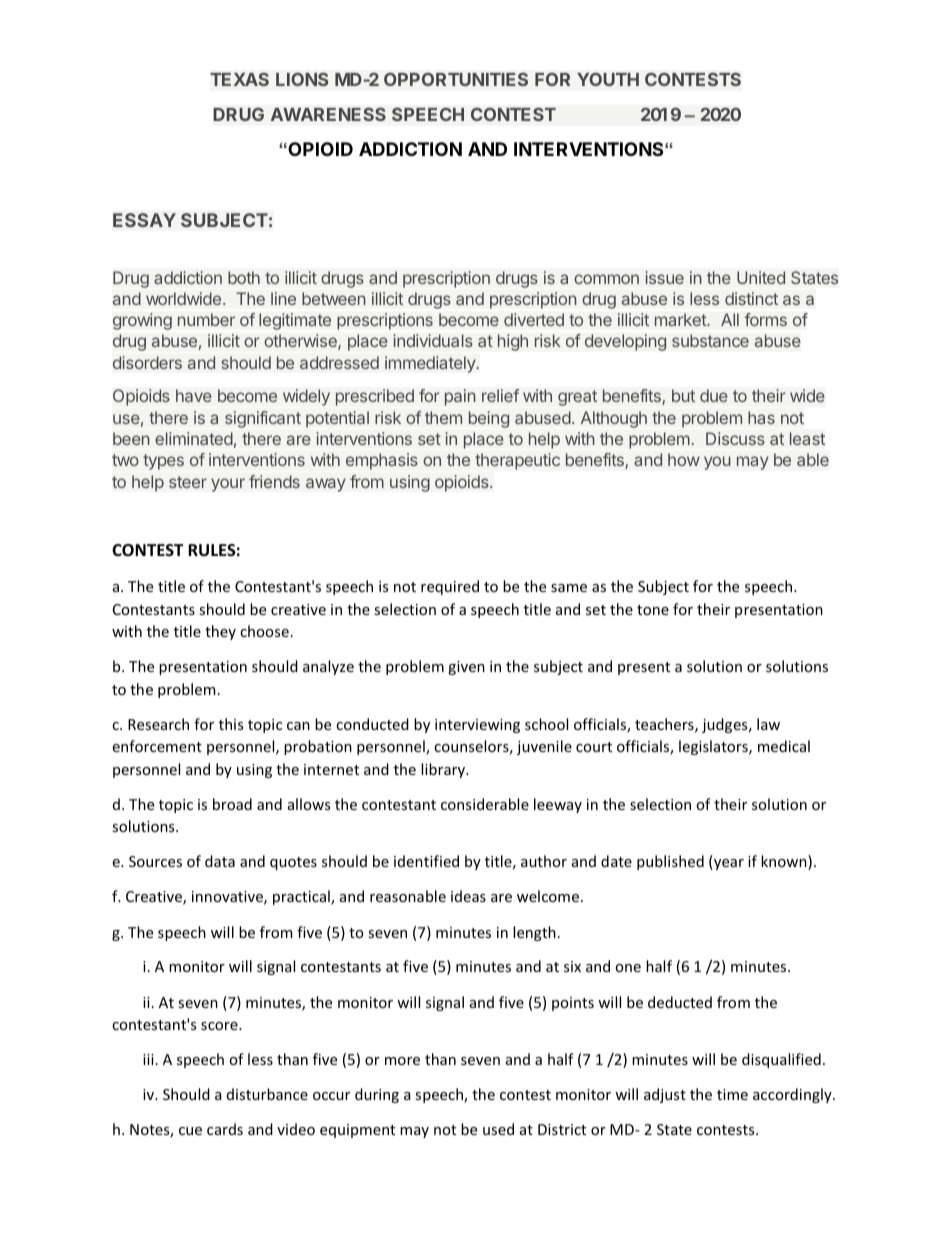  I want to click on OPPORTUNITIES, so click(456, 79).
